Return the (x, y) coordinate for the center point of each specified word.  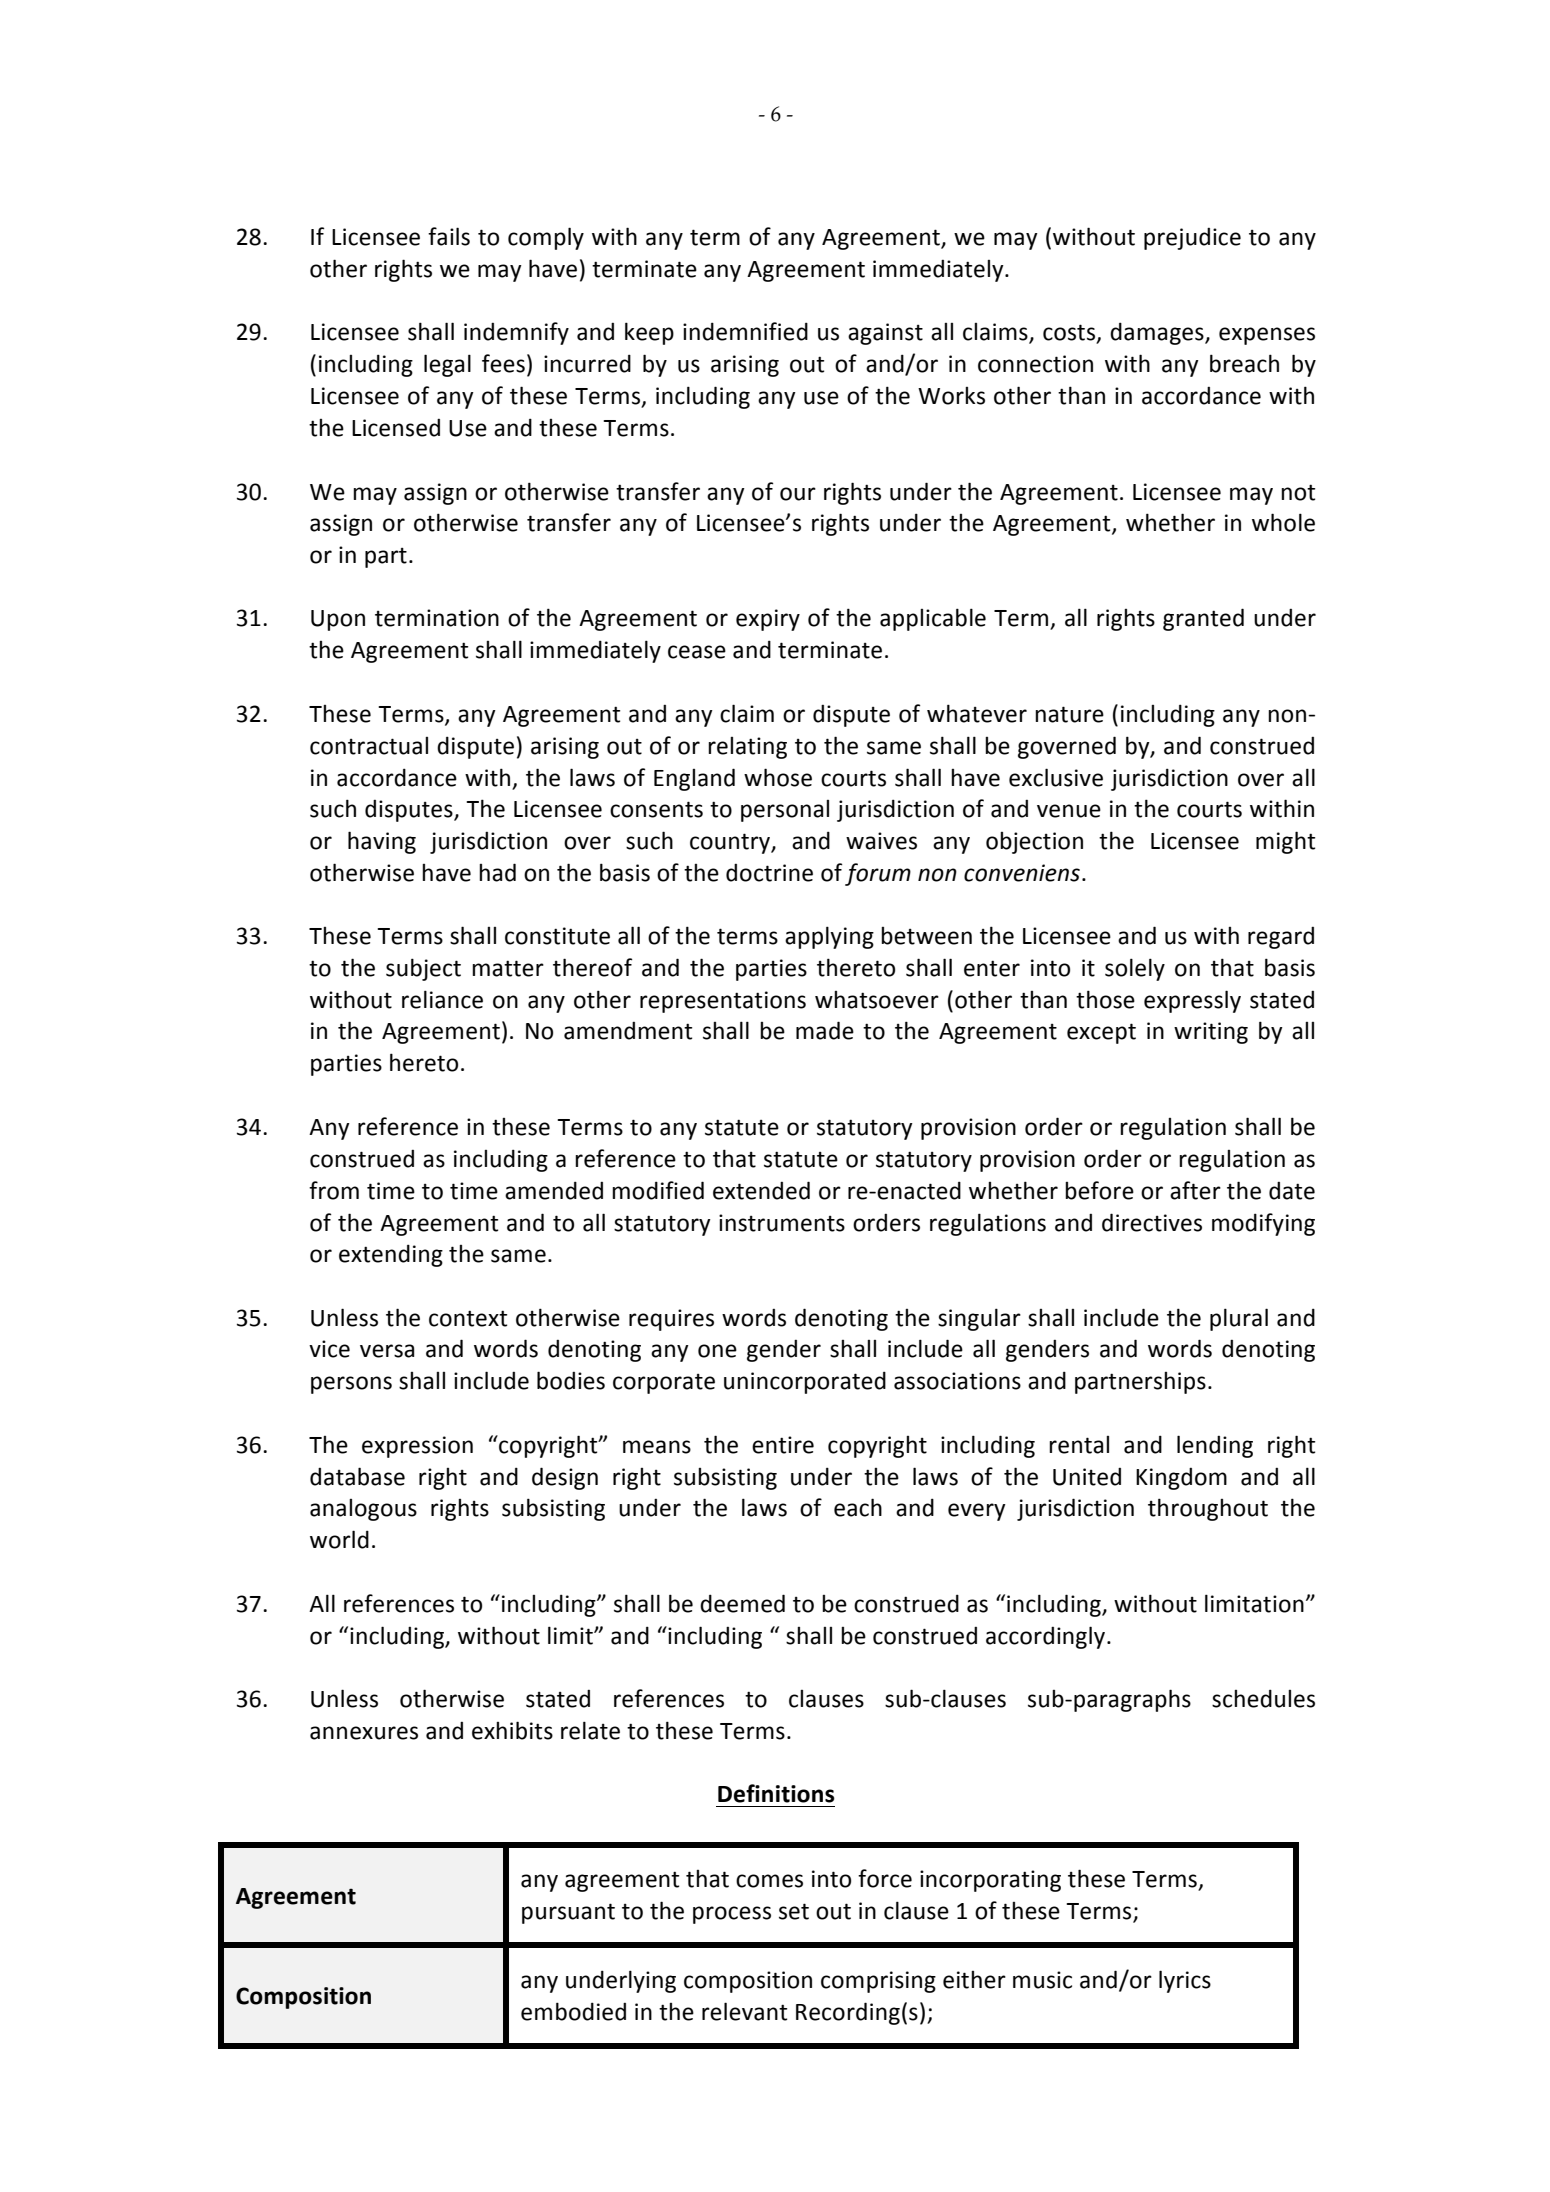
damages (1158, 333)
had (497, 872)
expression (417, 1447)
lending (1215, 1446)
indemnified (745, 331)
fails (449, 236)
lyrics (1185, 1981)
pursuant (568, 1913)
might (1285, 842)
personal (785, 811)
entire (783, 1445)
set (794, 1911)
